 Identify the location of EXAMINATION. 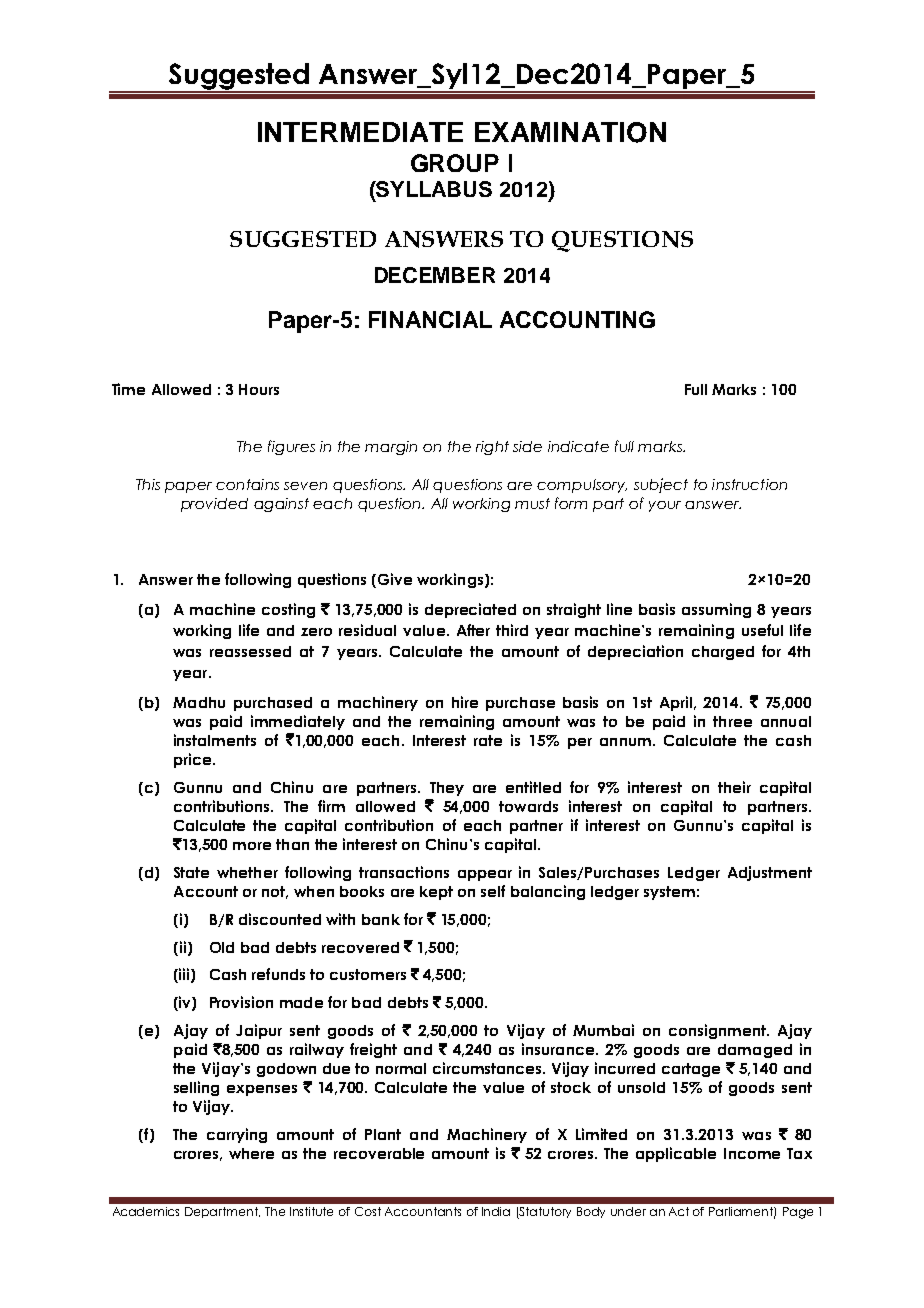
(570, 132).
